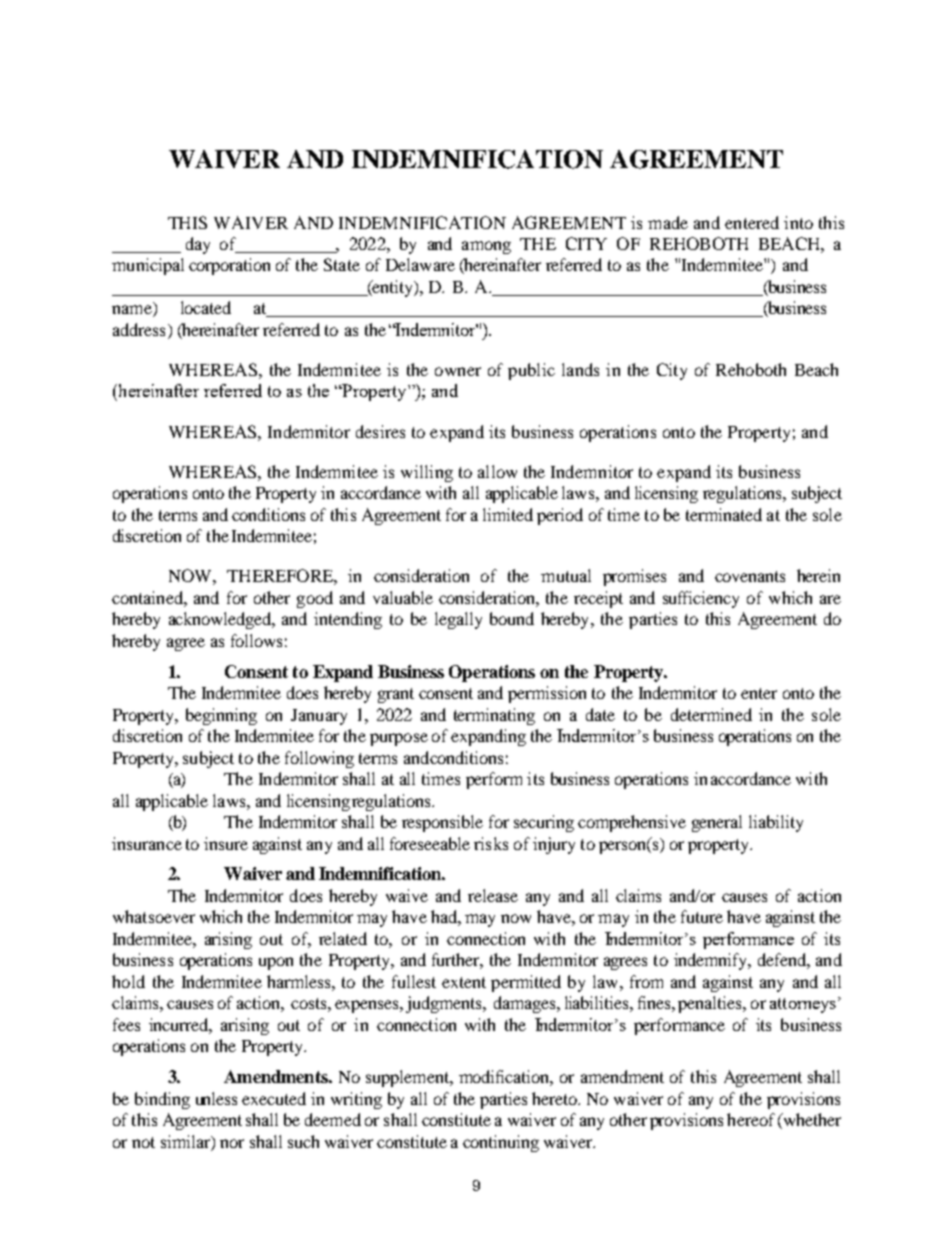 The width and height of the image is (952, 1233). Describe the element at coordinates (668, 222) in the image. I see `made` at that location.
